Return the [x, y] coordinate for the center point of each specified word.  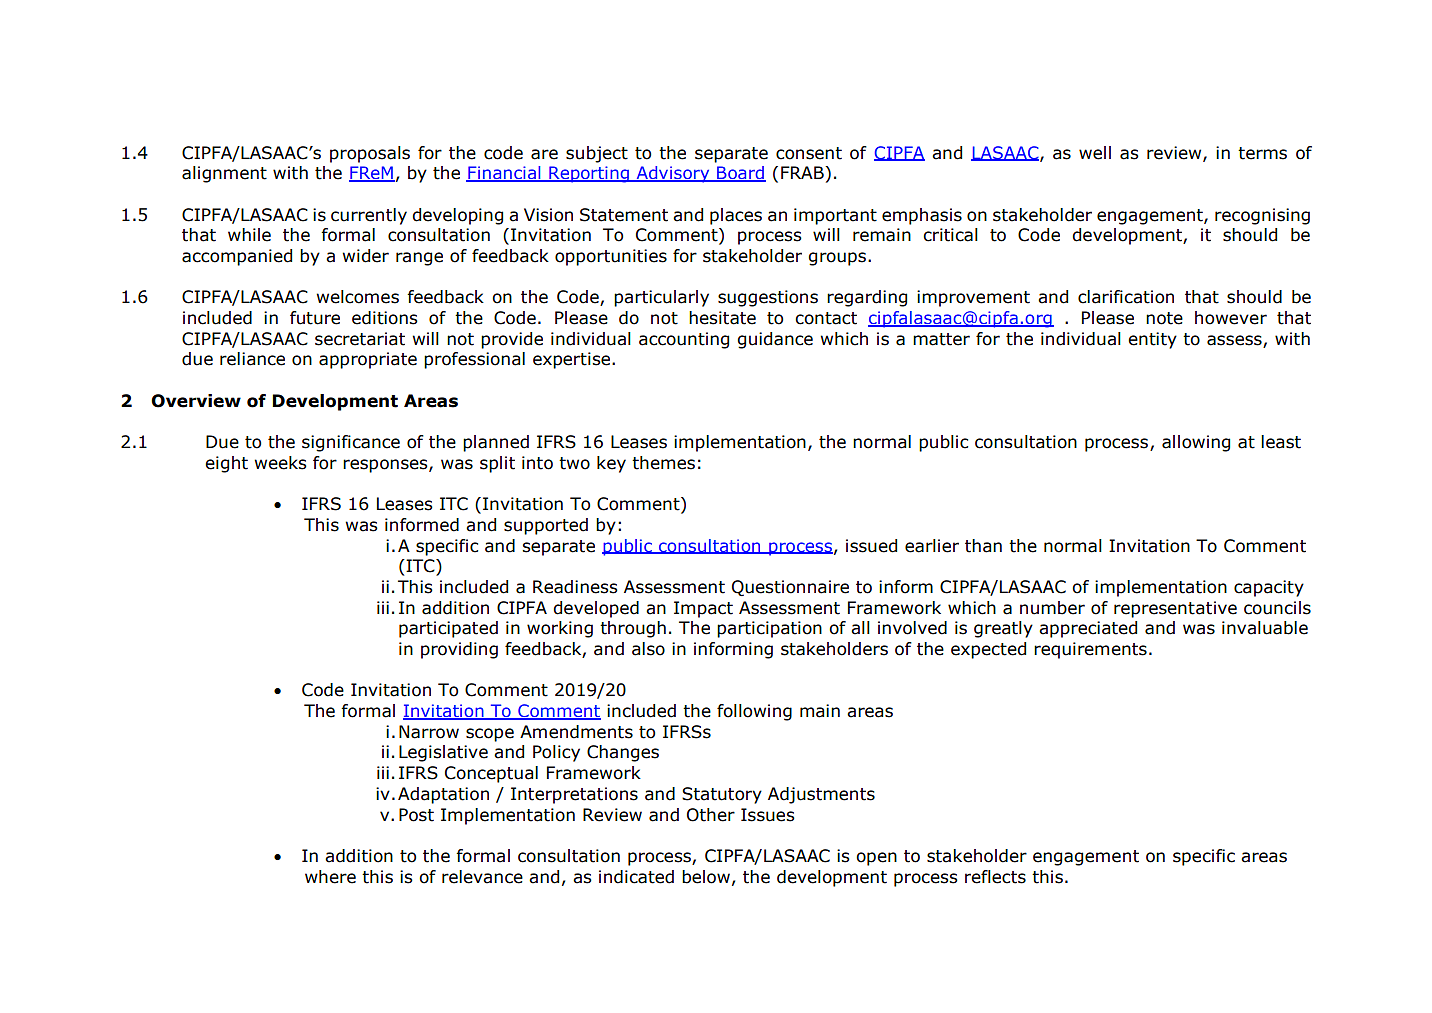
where [330, 877]
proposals [370, 154]
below [706, 877]
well [1095, 153]
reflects [995, 877]
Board [740, 174]
